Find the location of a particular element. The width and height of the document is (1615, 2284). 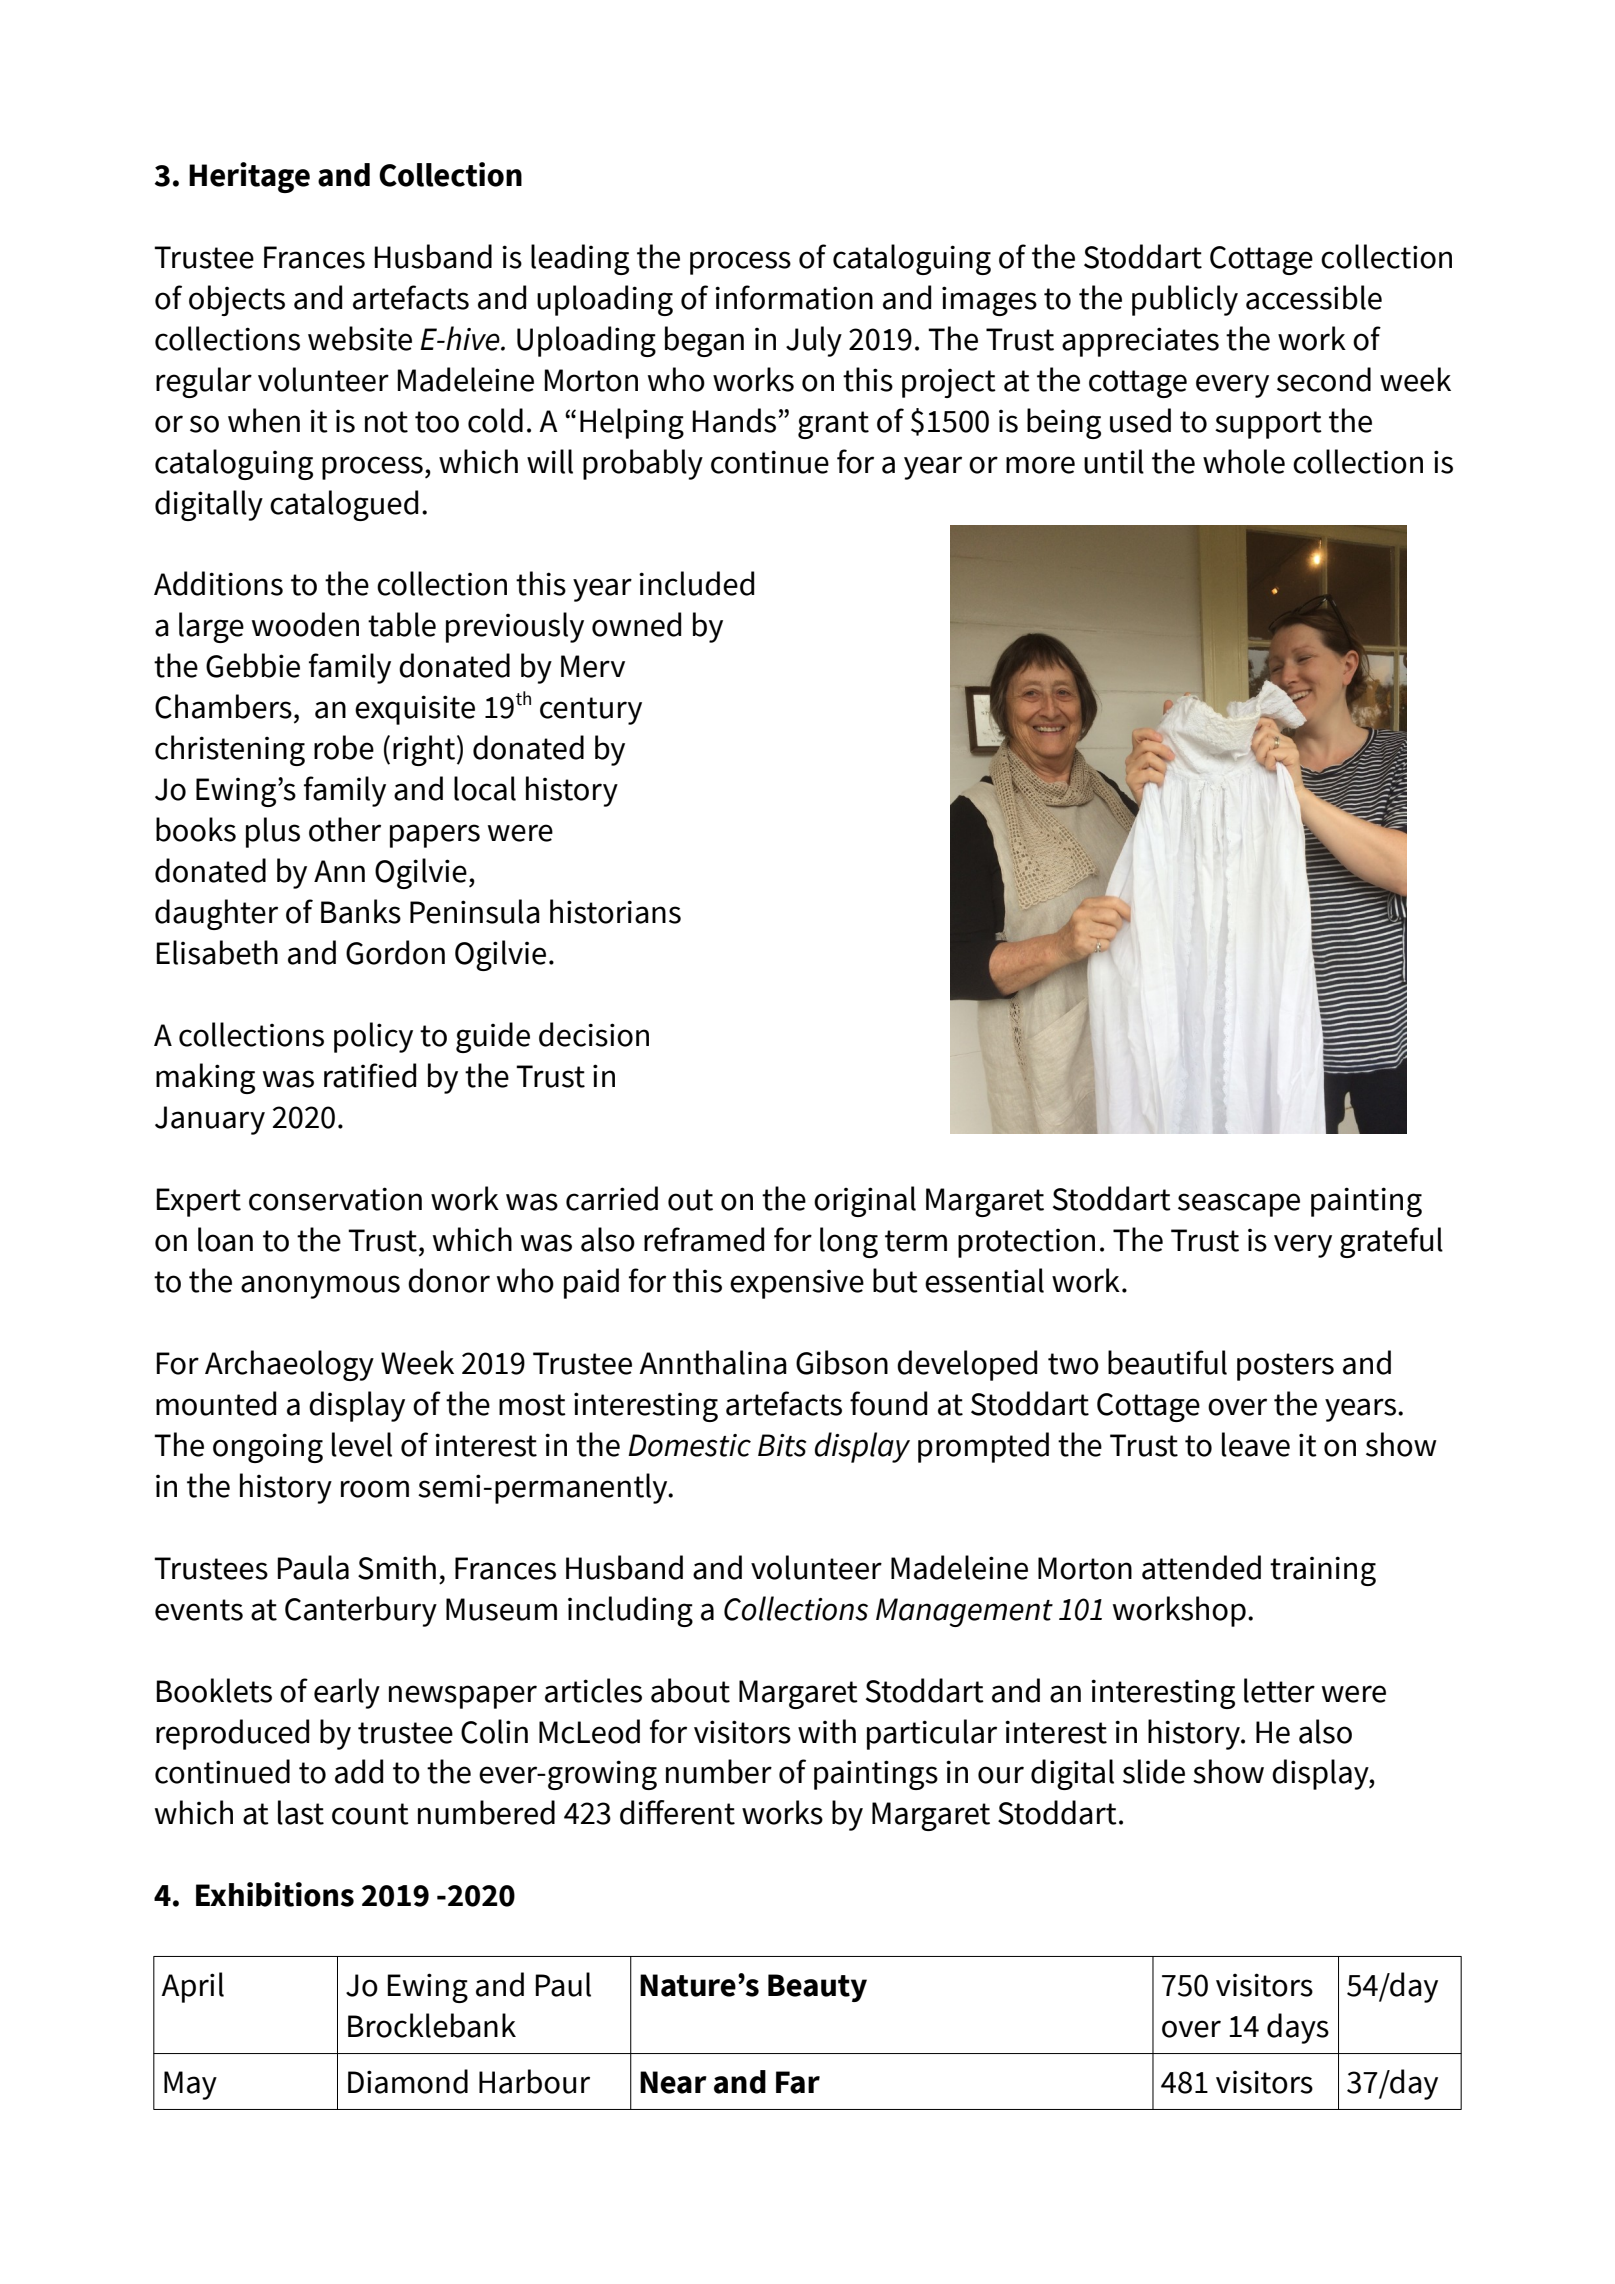

Heritage is located at coordinates (249, 177).
